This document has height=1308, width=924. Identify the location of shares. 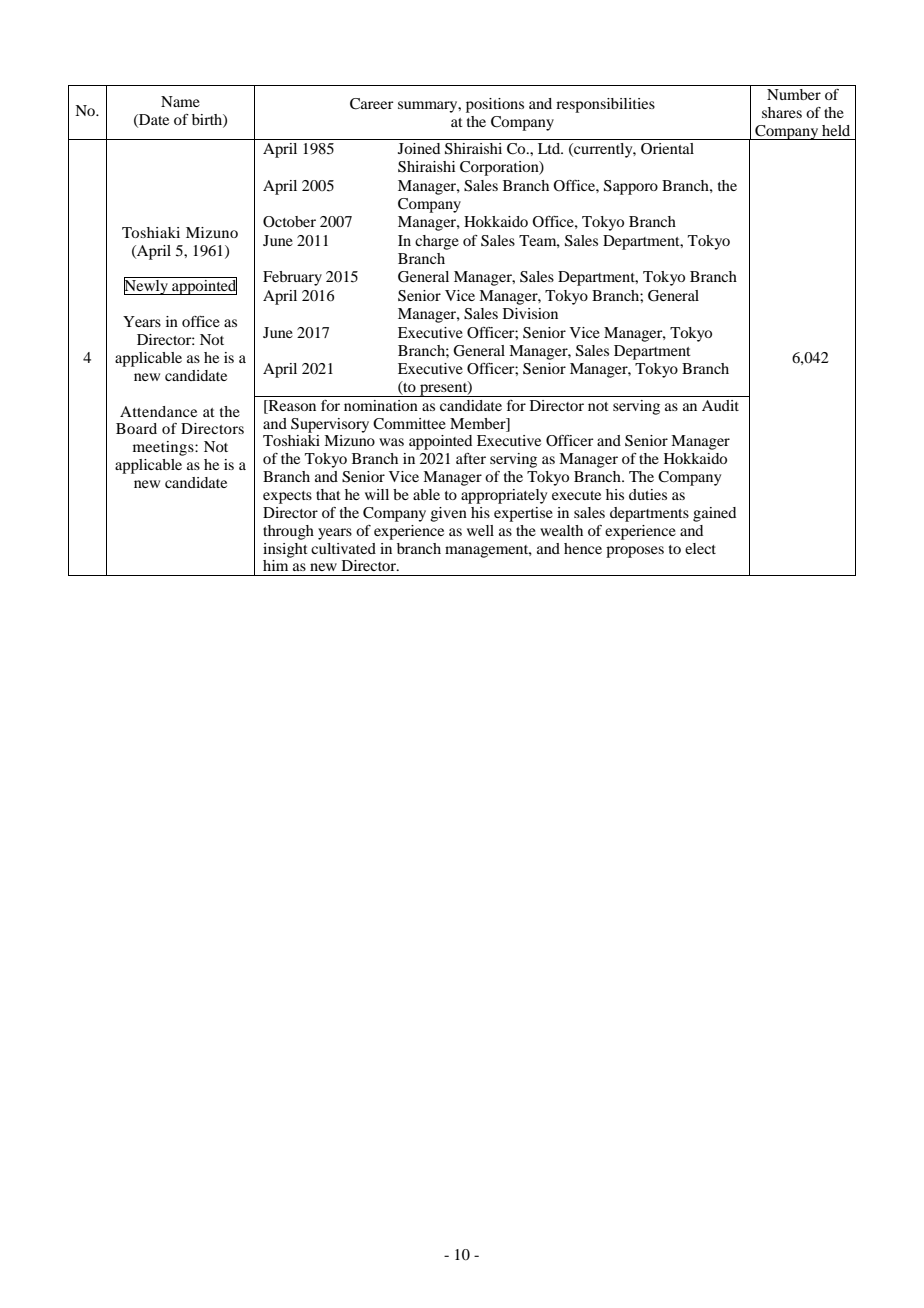
(782, 112).
